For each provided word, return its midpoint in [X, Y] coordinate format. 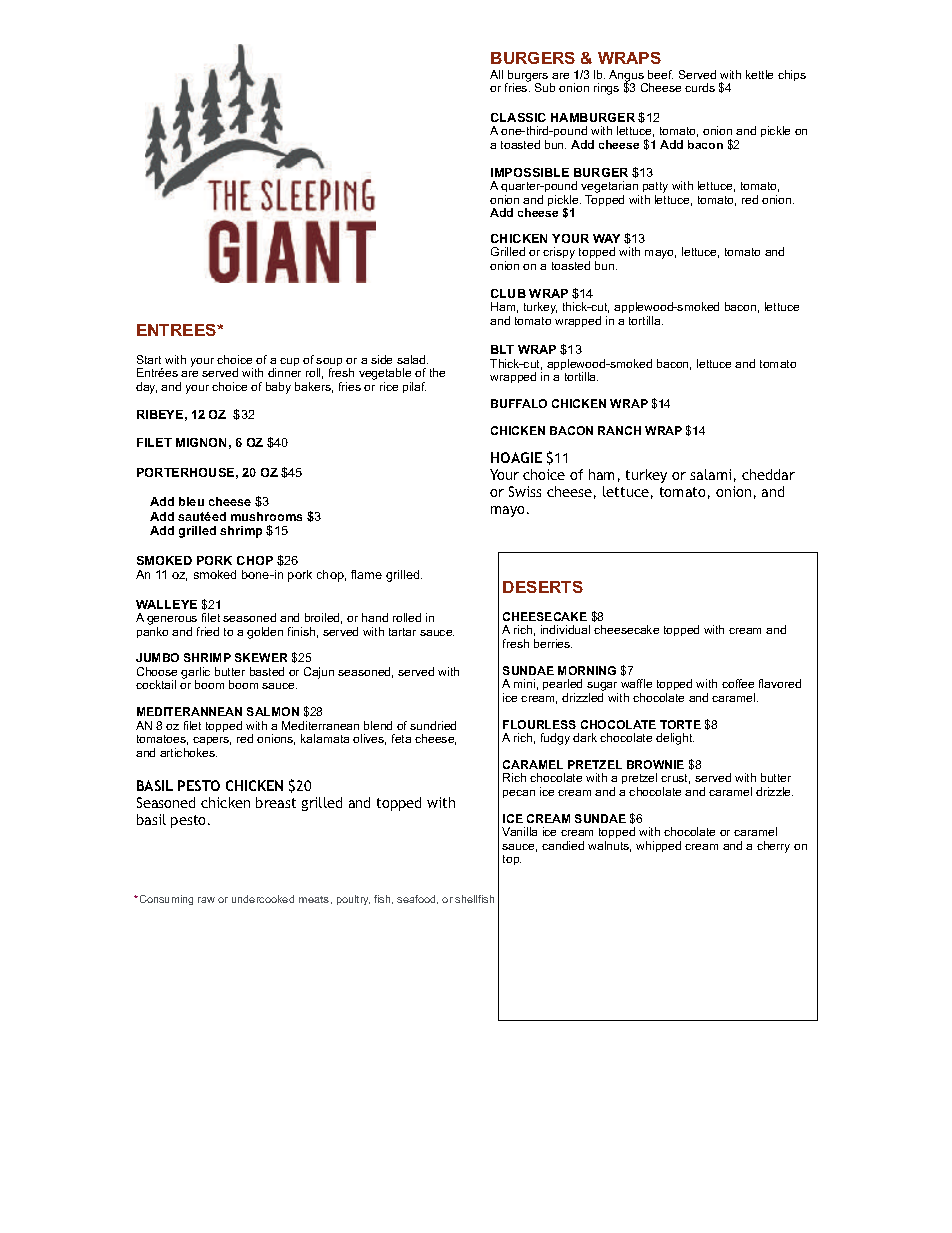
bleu [191, 501]
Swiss [525, 491]
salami [710, 474]
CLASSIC [518, 117]
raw [206, 900]
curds [700, 87]
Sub [545, 87]
